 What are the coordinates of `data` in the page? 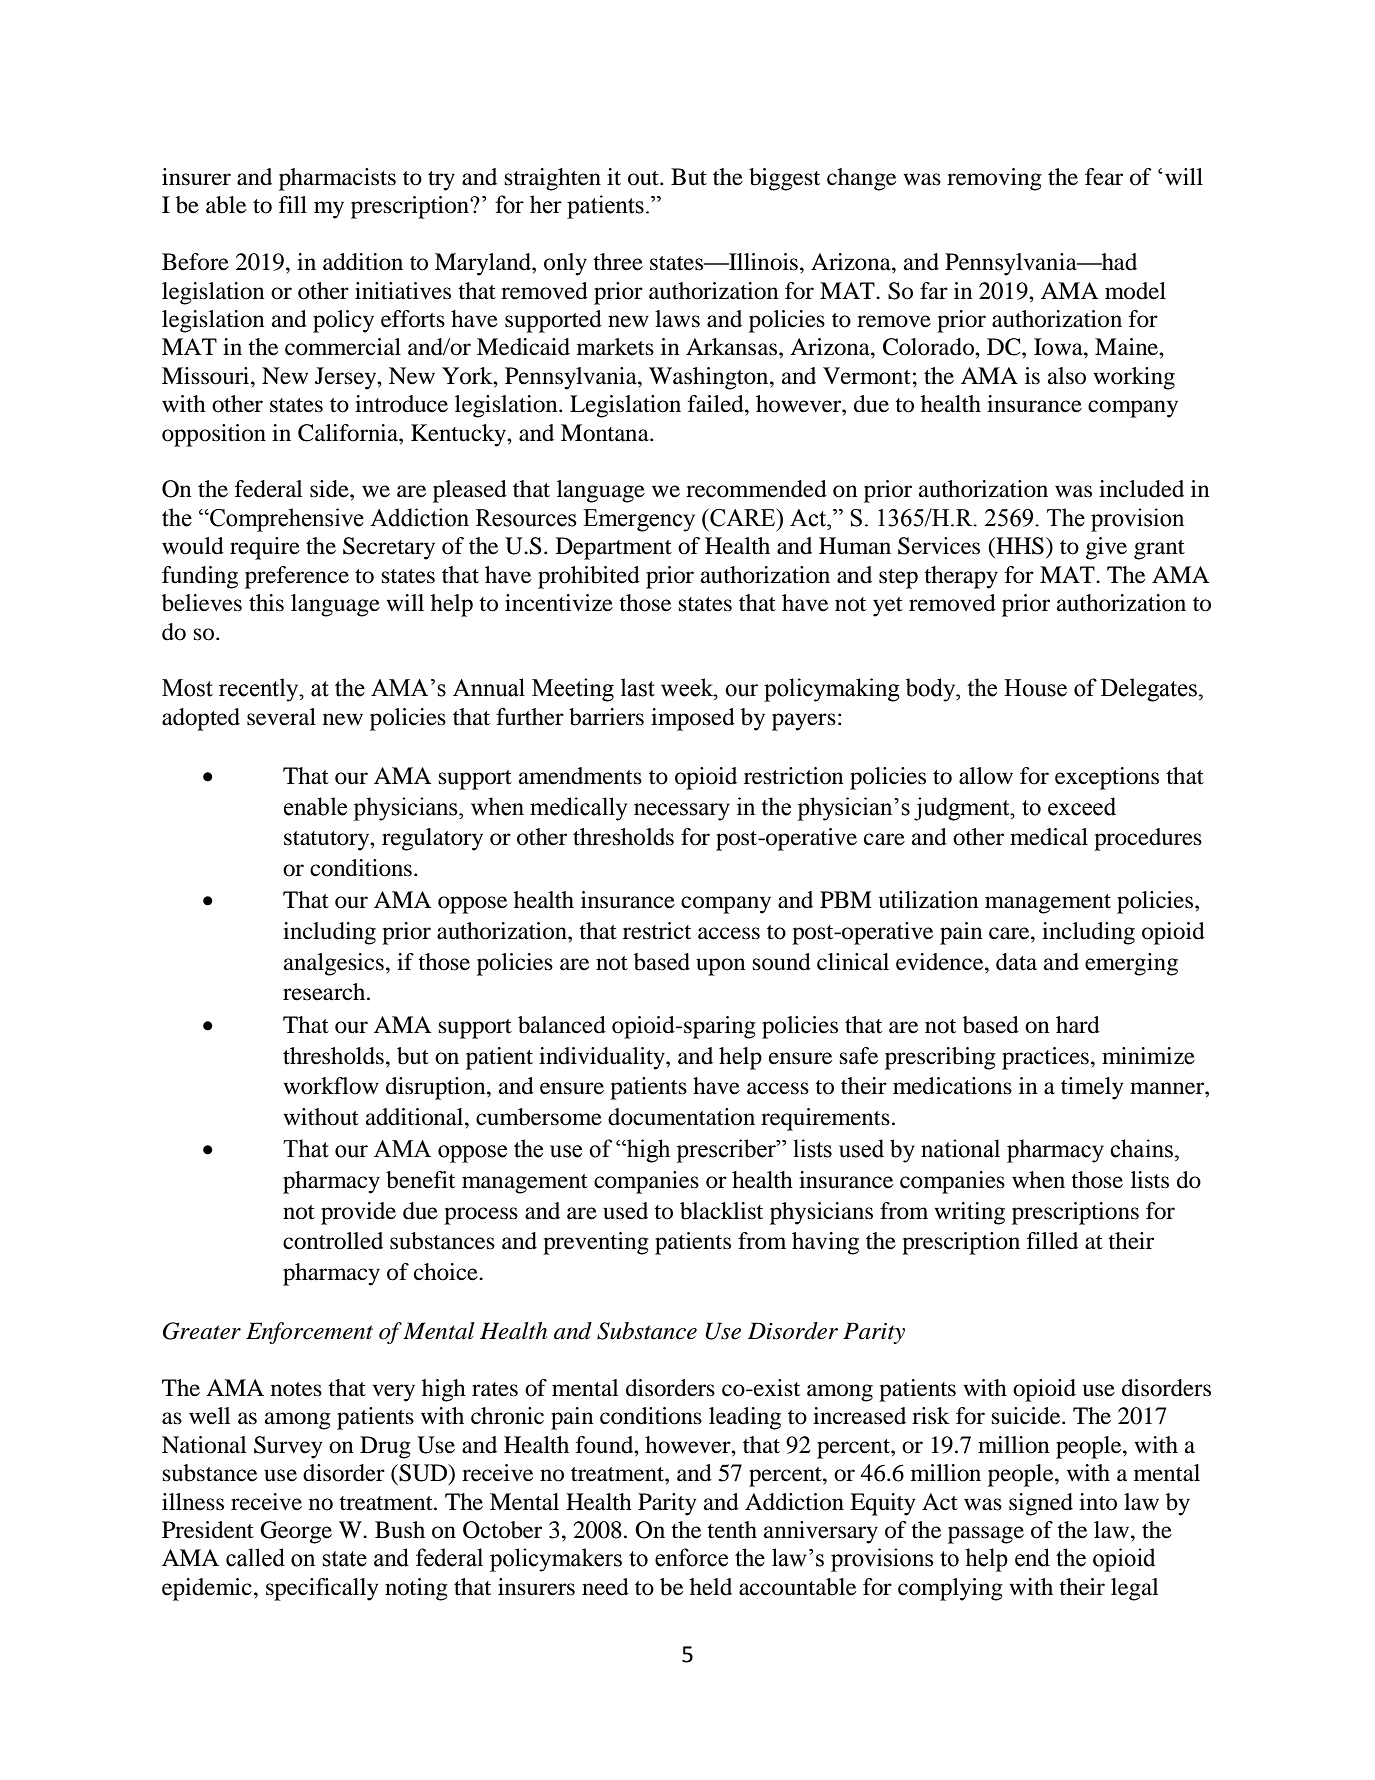 It's located at (1016, 962).
